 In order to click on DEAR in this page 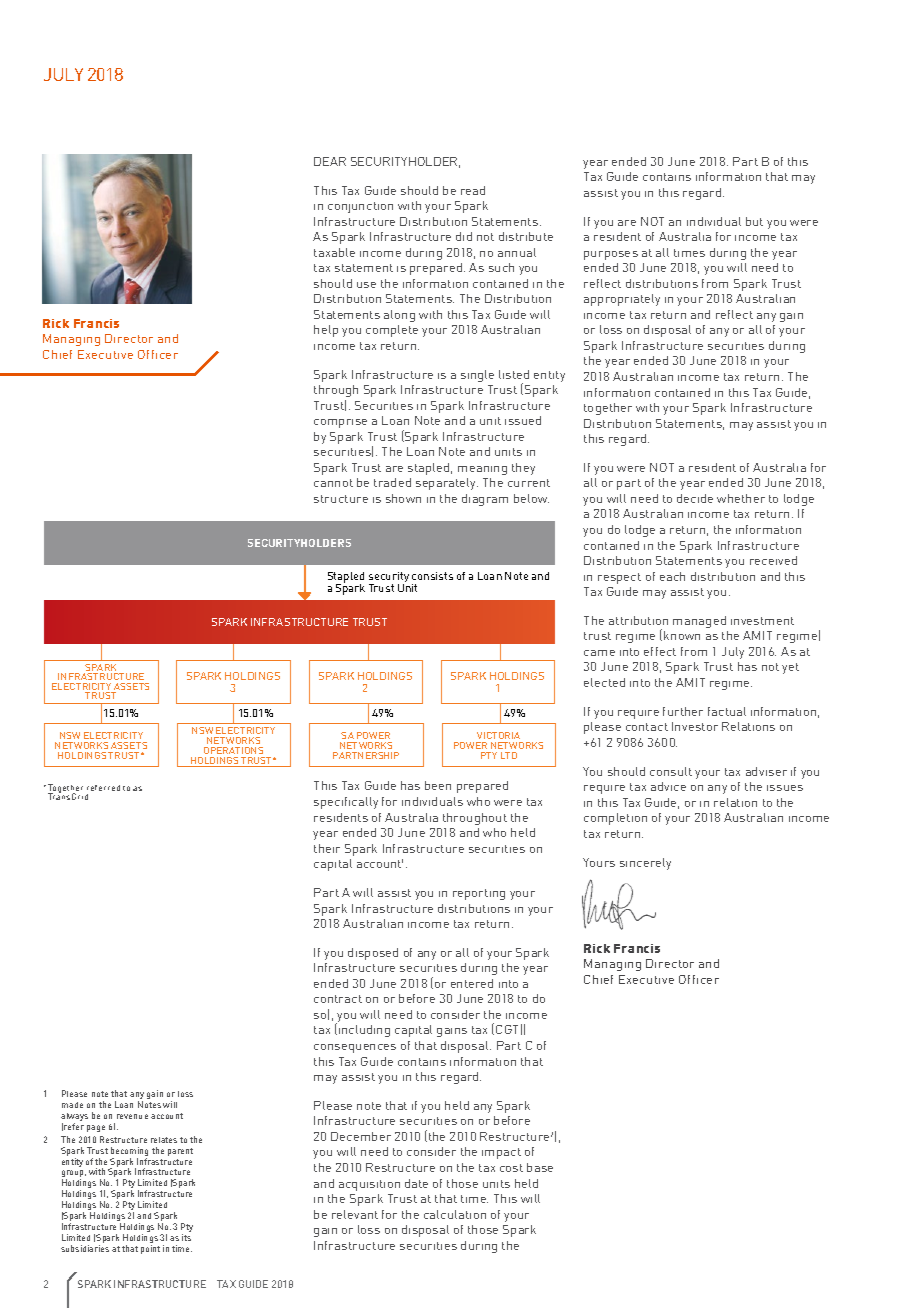, I will do `click(330, 161)`.
